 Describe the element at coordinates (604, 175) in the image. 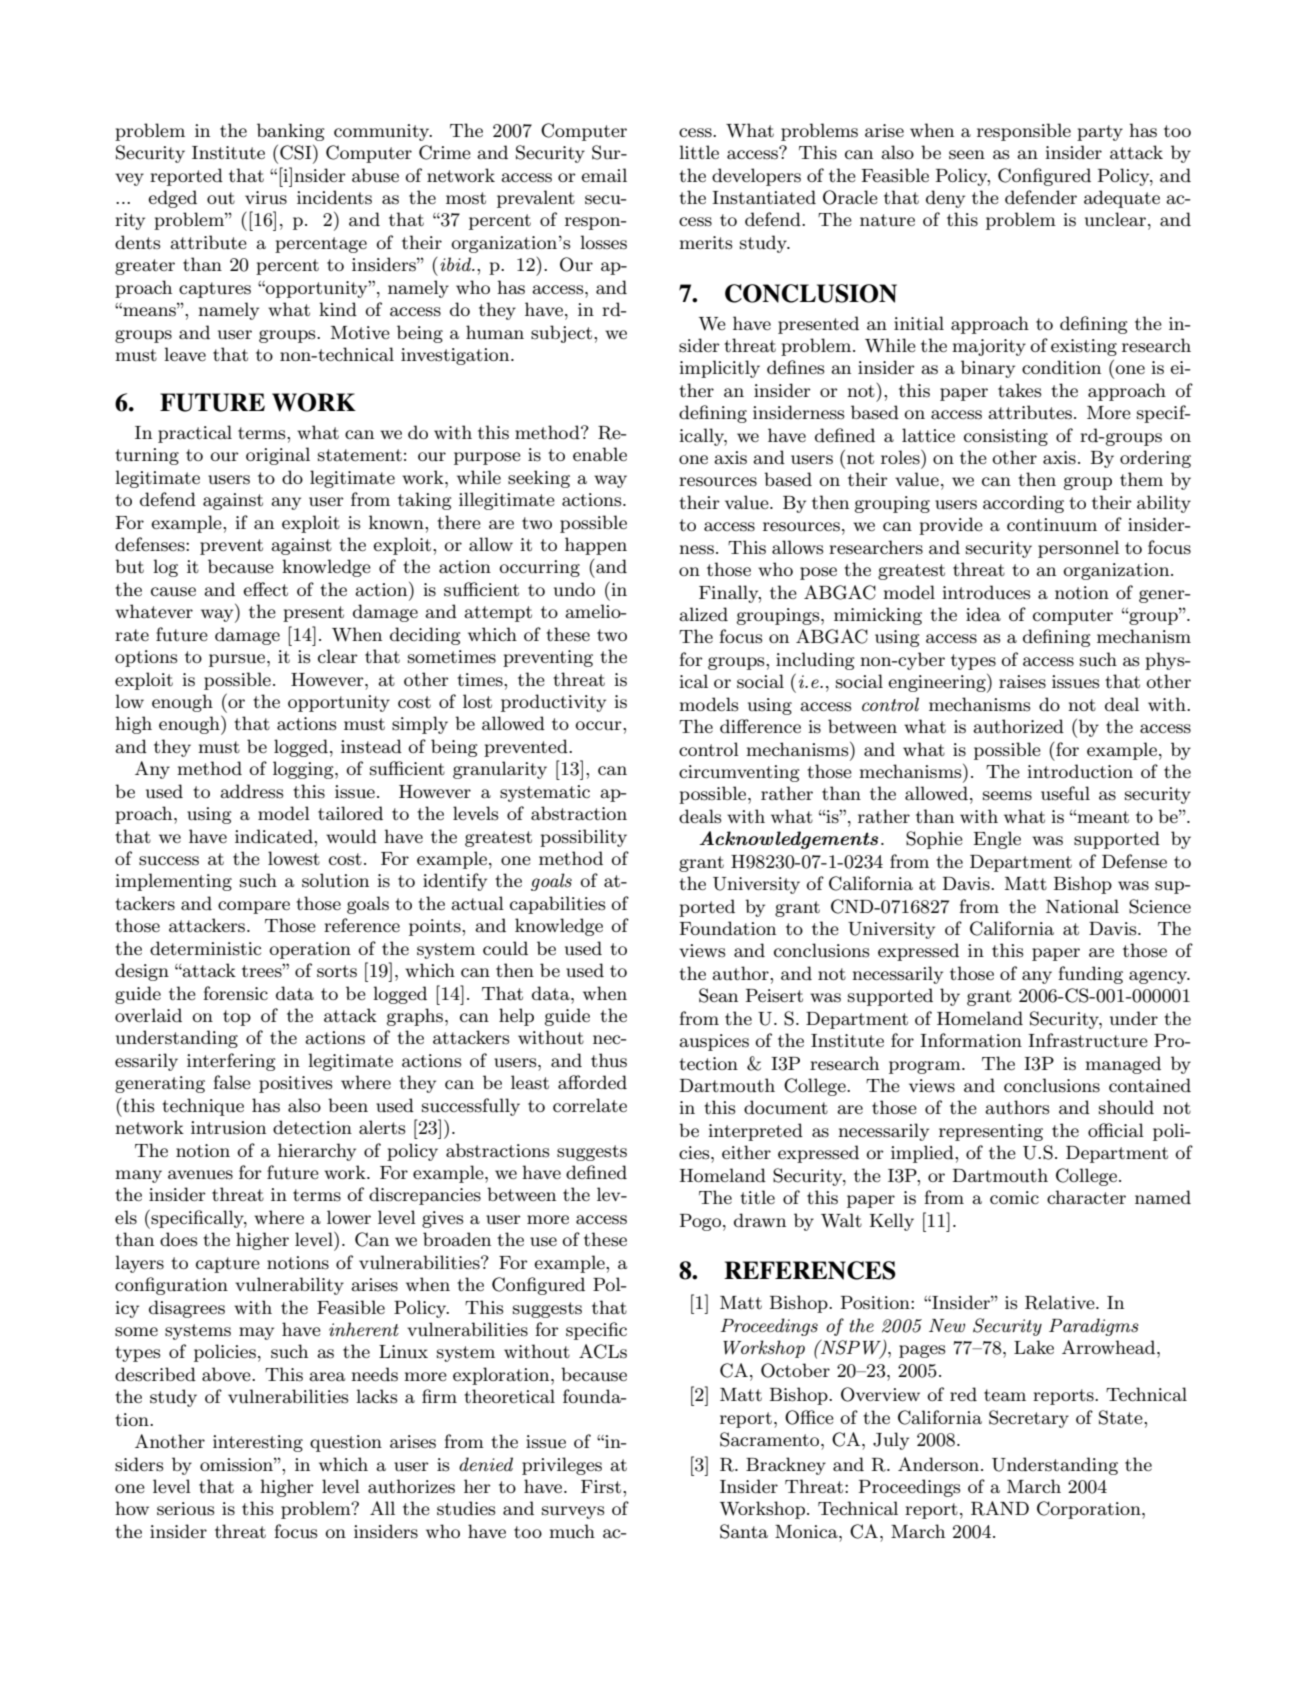

I see `email` at that location.
